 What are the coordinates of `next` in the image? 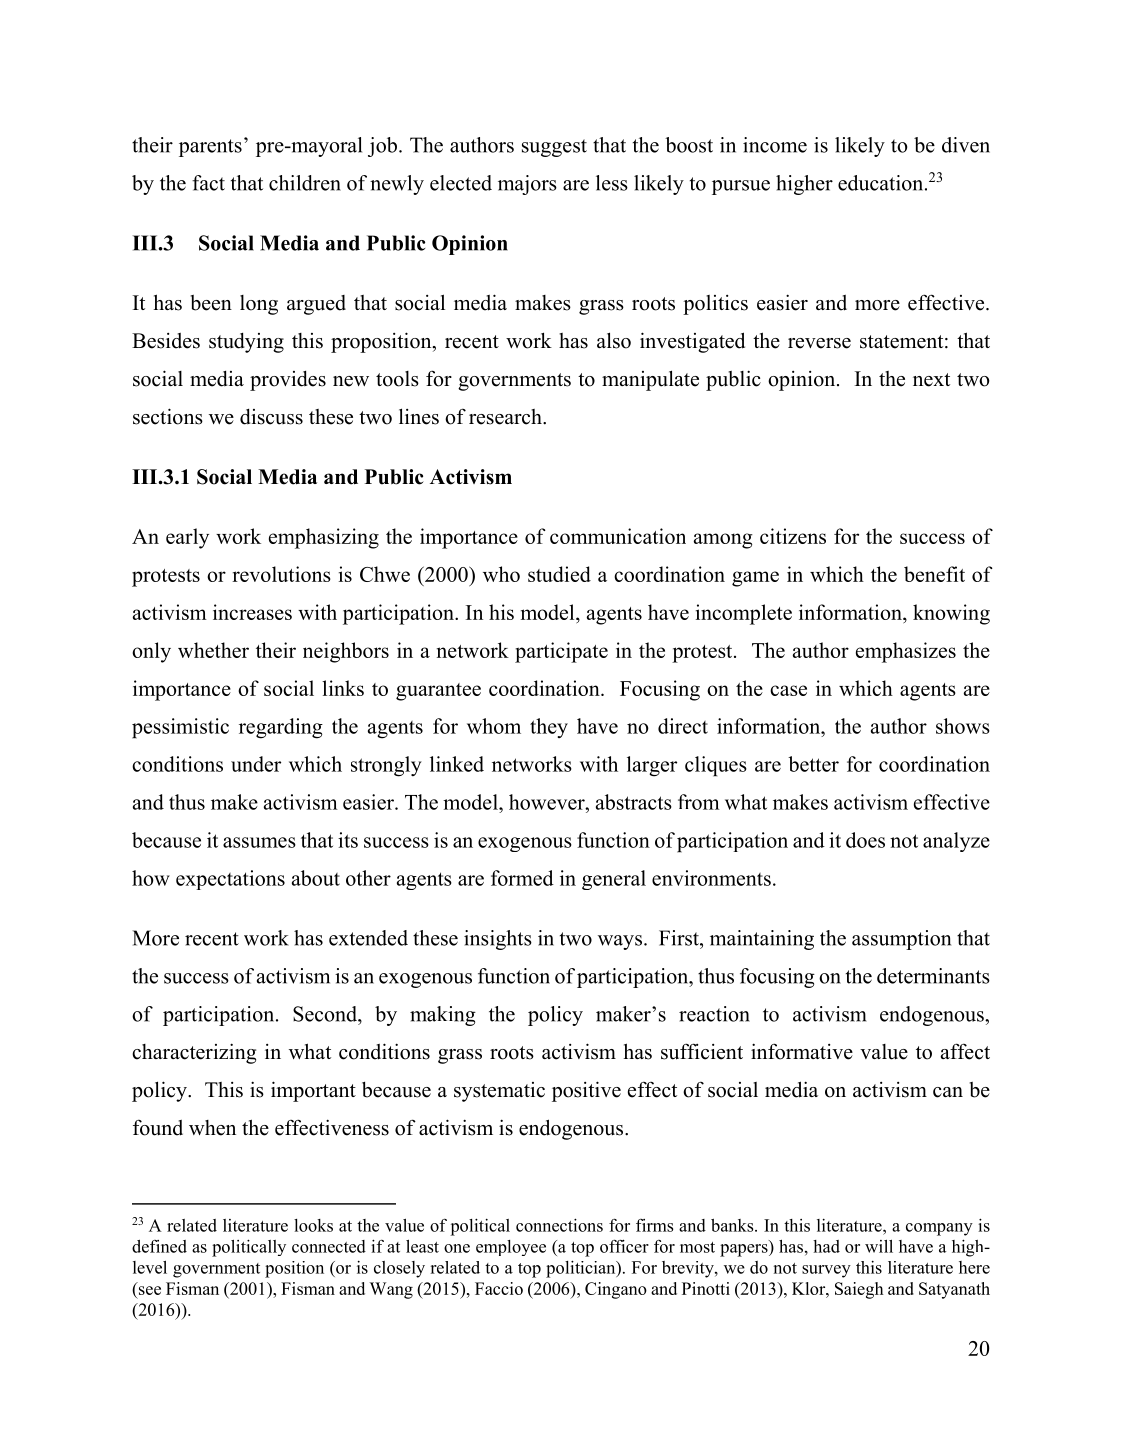 It's located at (931, 380).
